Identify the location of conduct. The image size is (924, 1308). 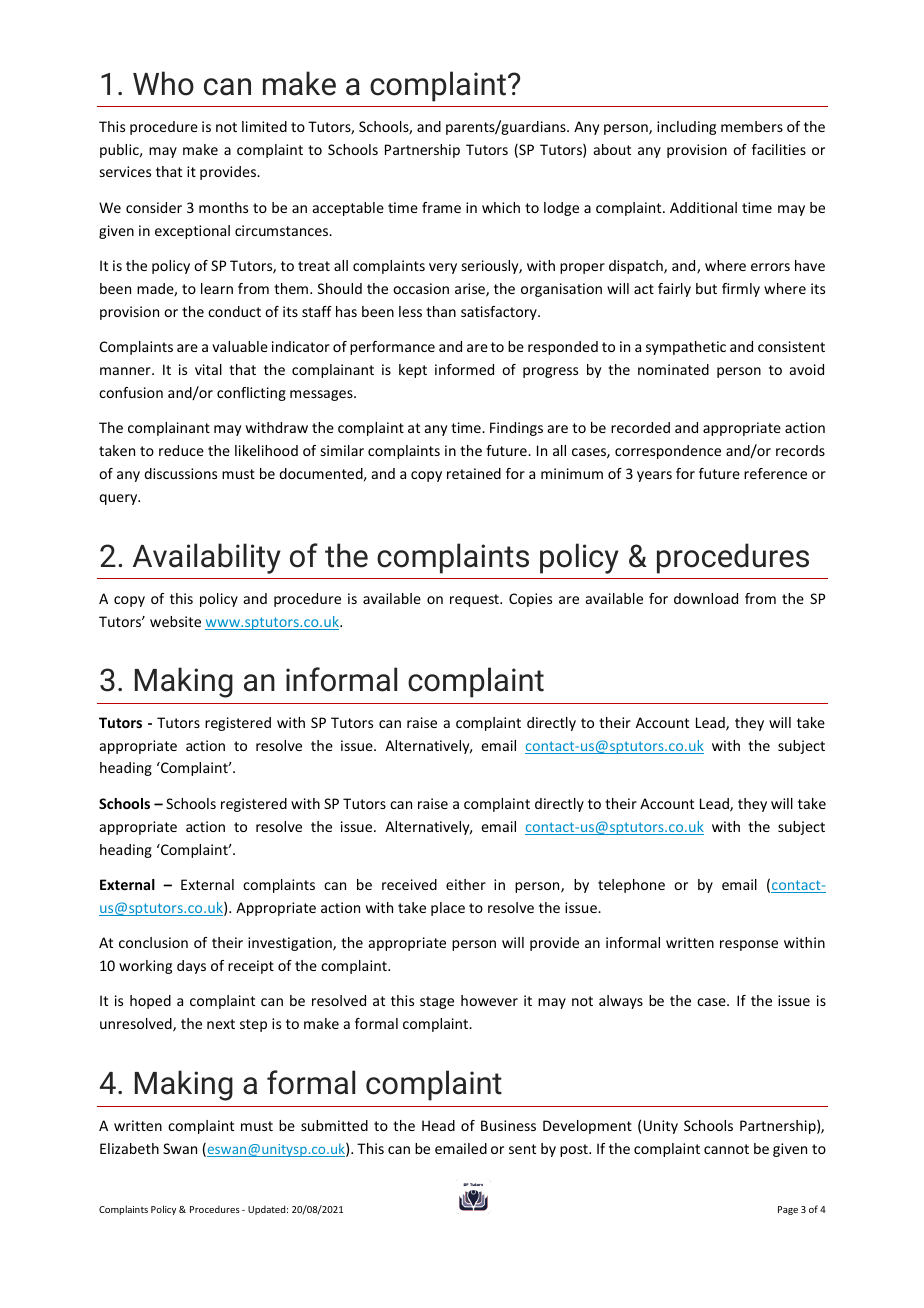
(234, 311).
